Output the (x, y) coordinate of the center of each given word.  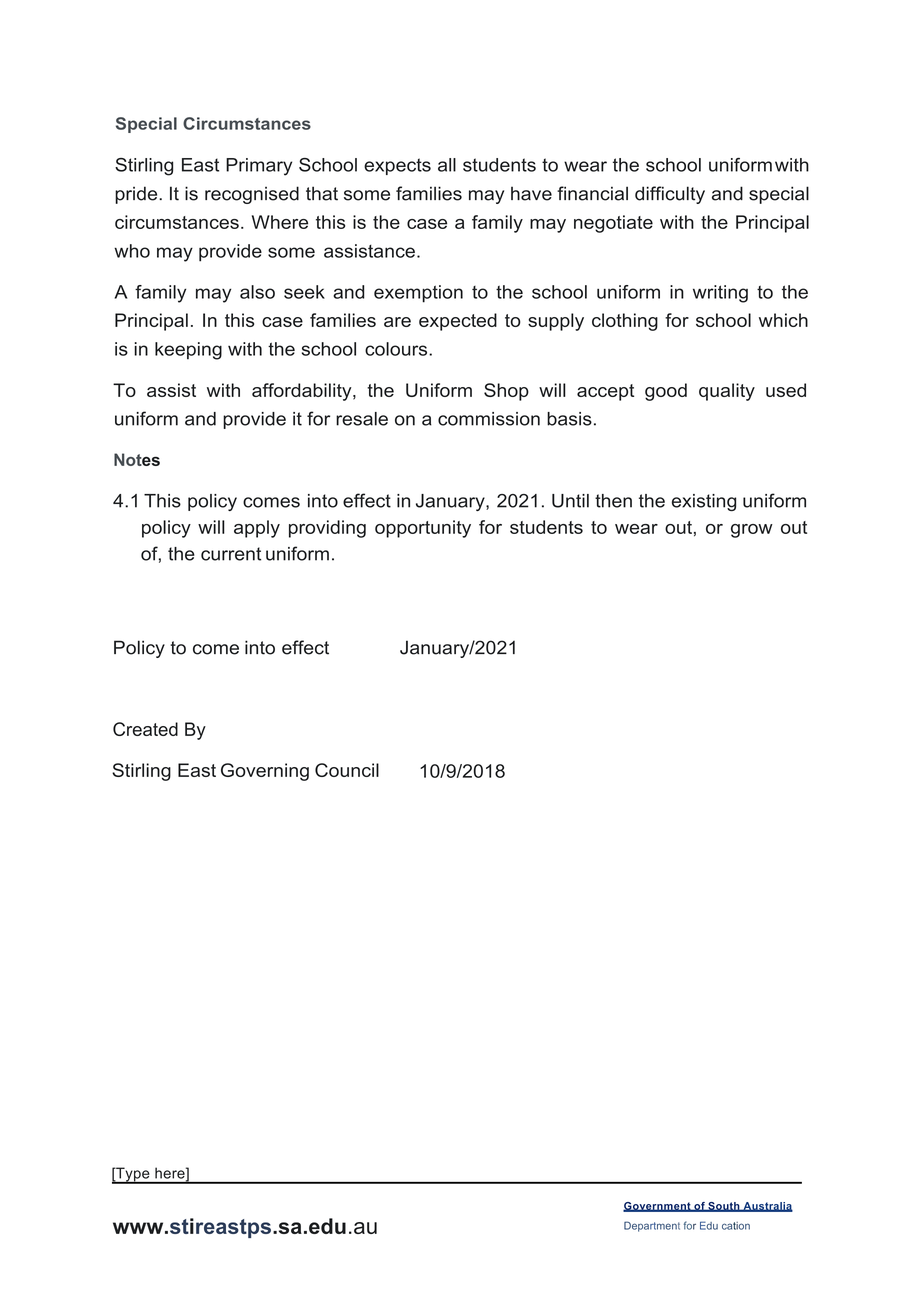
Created (145, 729)
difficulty (670, 195)
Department (652, 1226)
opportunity (423, 529)
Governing (265, 772)
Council (347, 770)
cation (736, 1226)
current (231, 554)
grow (752, 531)
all (447, 165)
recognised (252, 195)
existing (704, 502)
